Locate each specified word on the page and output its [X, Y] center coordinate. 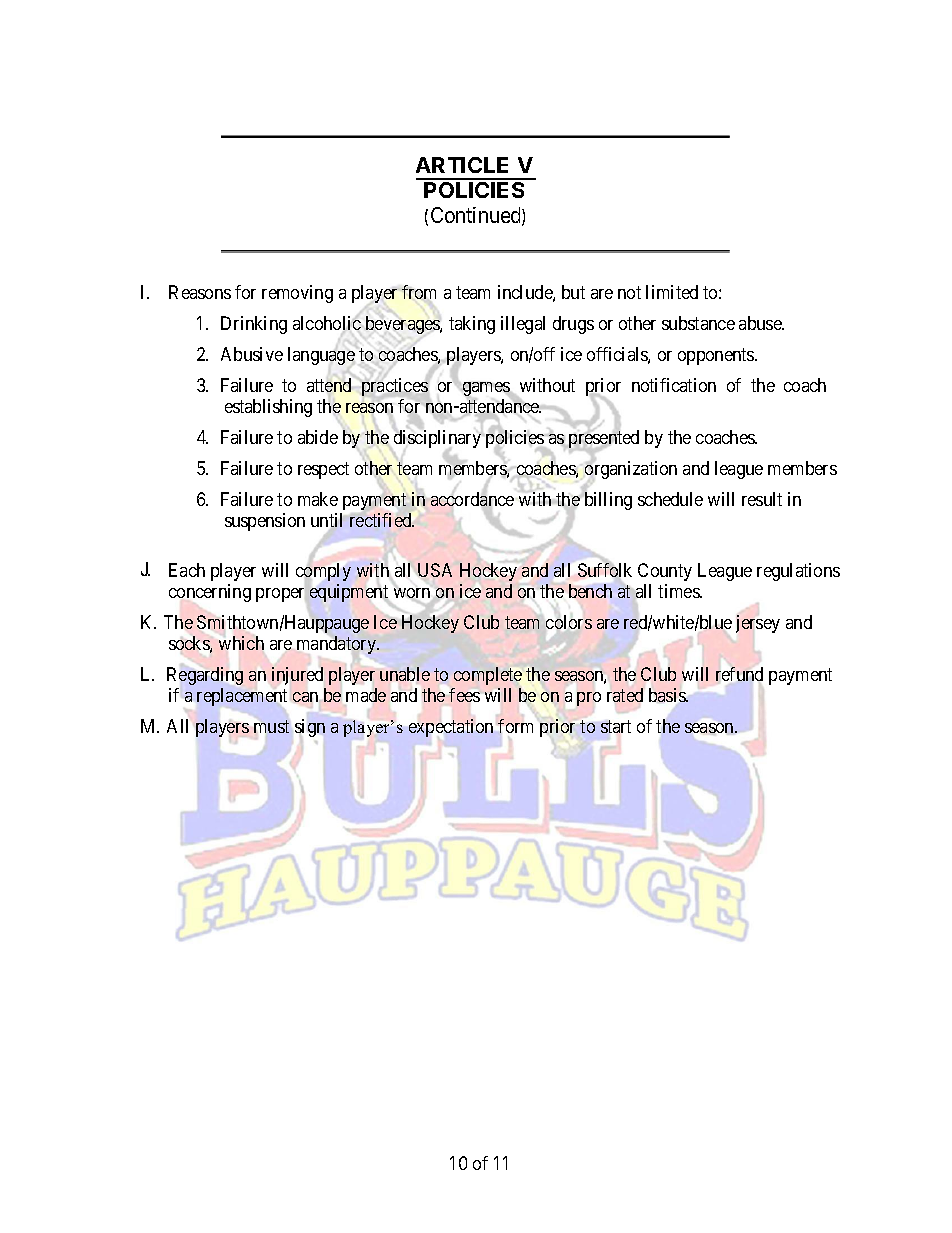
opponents [717, 356]
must [271, 726]
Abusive [252, 354]
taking [472, 325]
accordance [472, 500]
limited [672, 292]
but [573, 292]
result [762, 499]
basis [668, 695]
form [515, 726]
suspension [265, 522]
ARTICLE [462, 165]
